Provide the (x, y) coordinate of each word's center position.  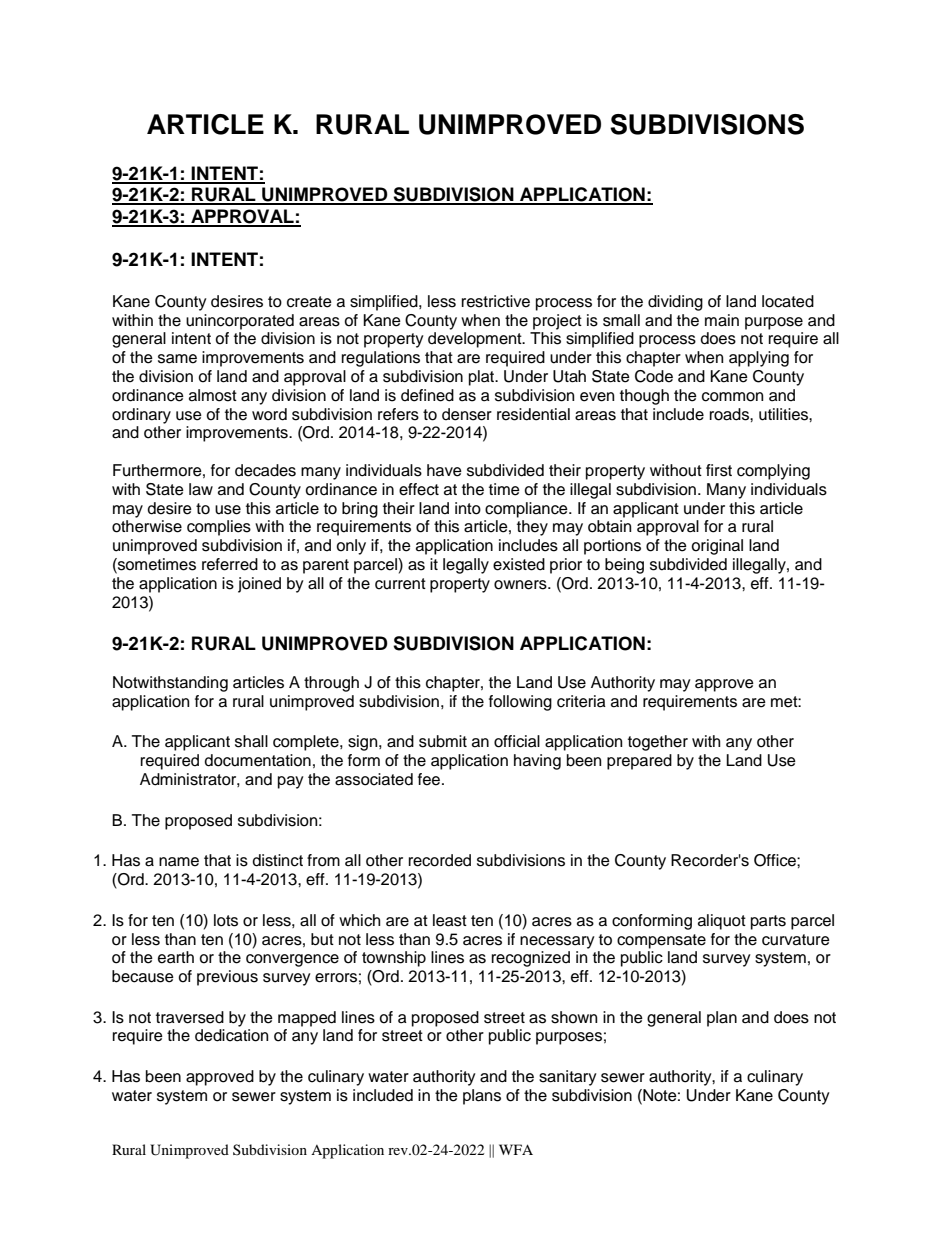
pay (291, 782)
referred (230, 564)
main (722, 320)
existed (519, 564)
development (476, 340)
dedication (231, 1035)
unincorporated (240, 322)
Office (776, 860)
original (717, 547)
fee (430, 779)
